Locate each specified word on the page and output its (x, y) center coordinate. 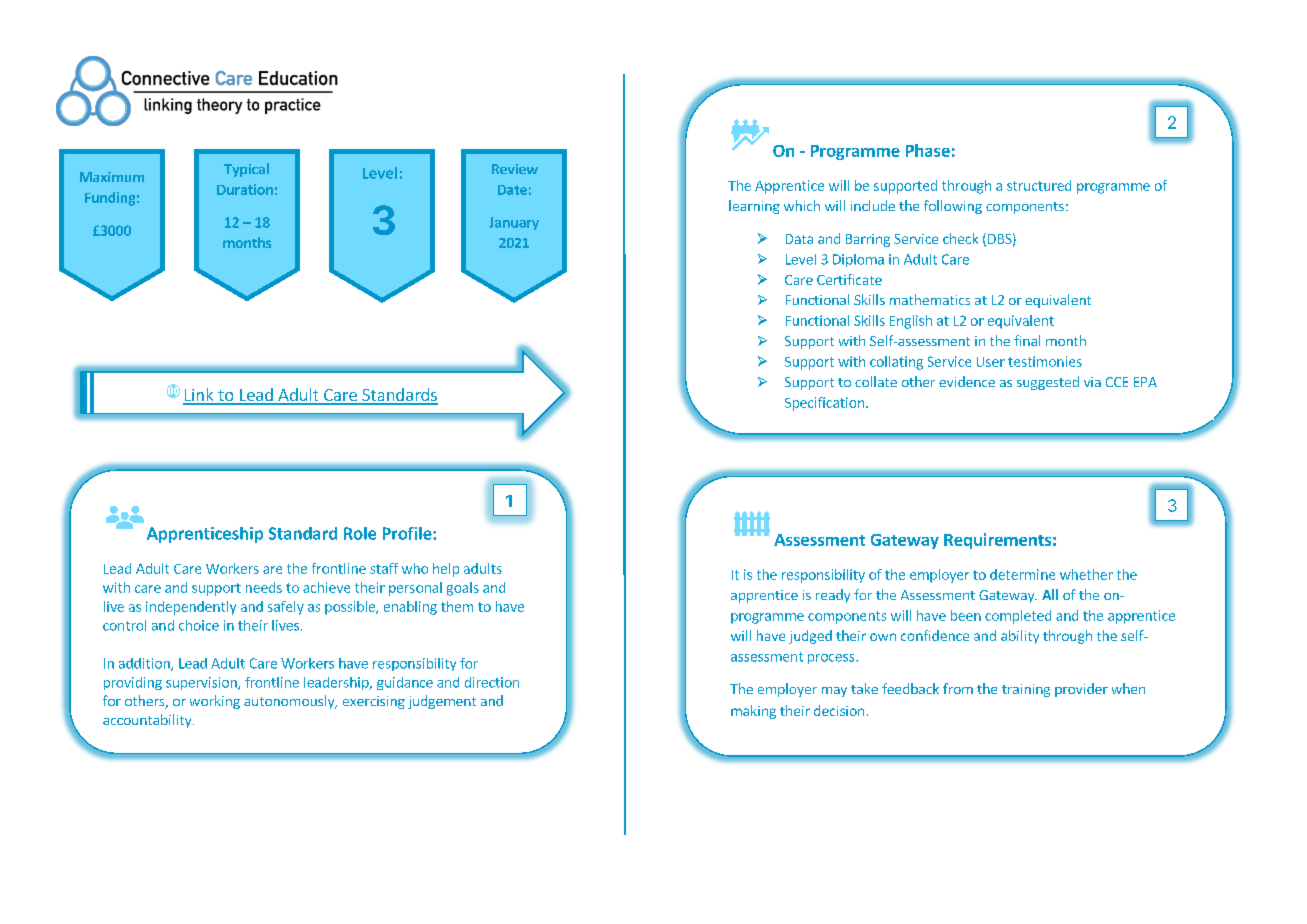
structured (1039, 185)
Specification (824, 404)
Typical (246, 170)
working (215, 702)
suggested (1048, 383)
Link (199, 396)
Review (515, 169)
